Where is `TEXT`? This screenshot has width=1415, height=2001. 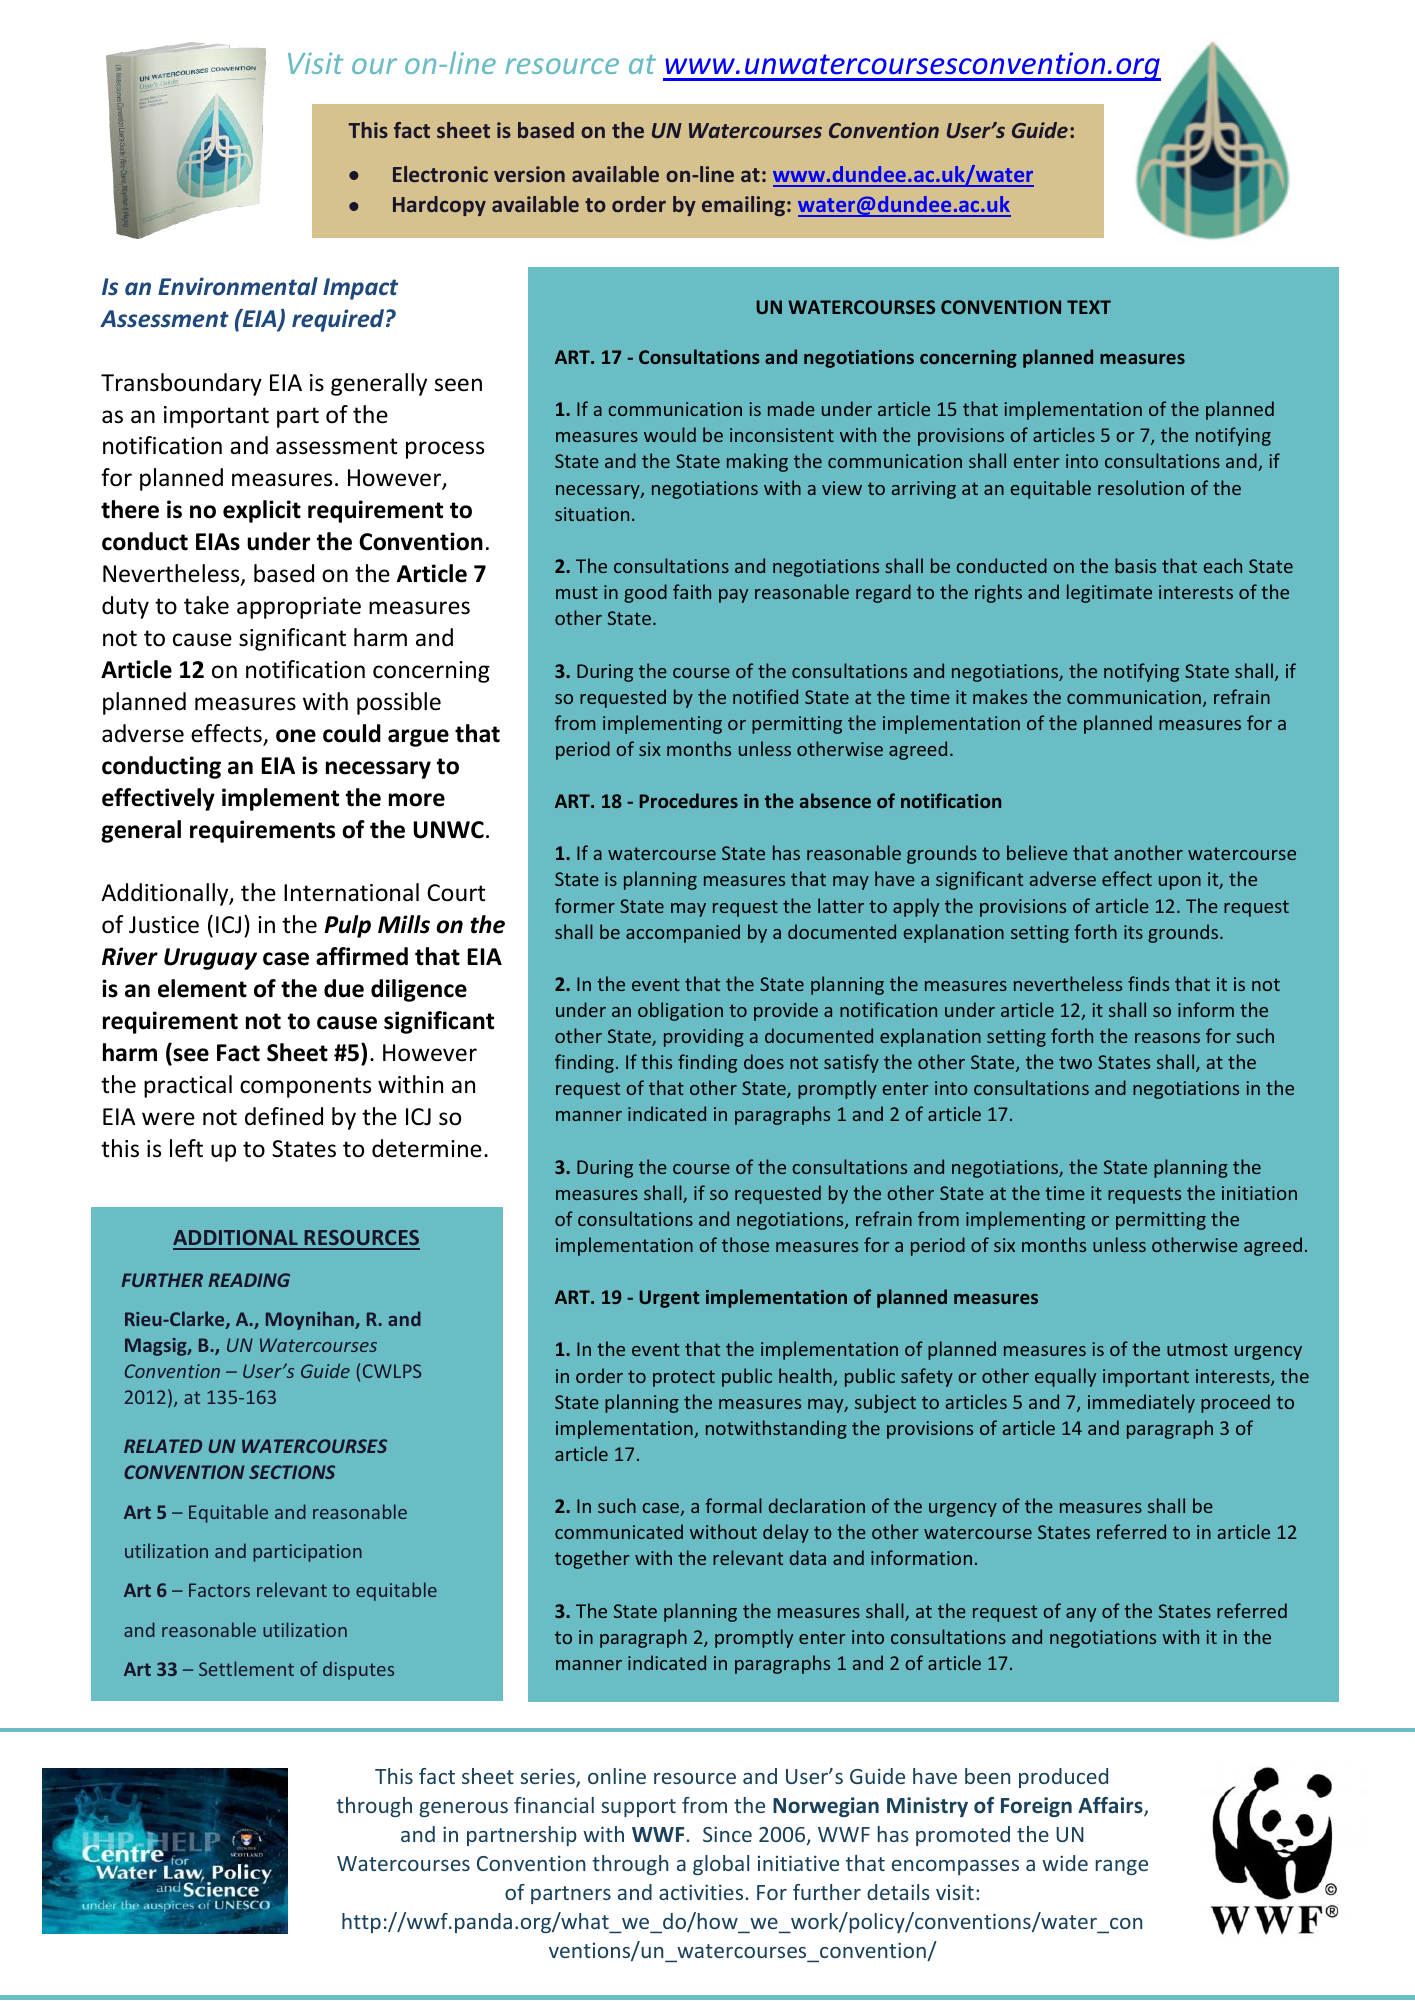
TEXT is located at coordinates (1089, 307).
